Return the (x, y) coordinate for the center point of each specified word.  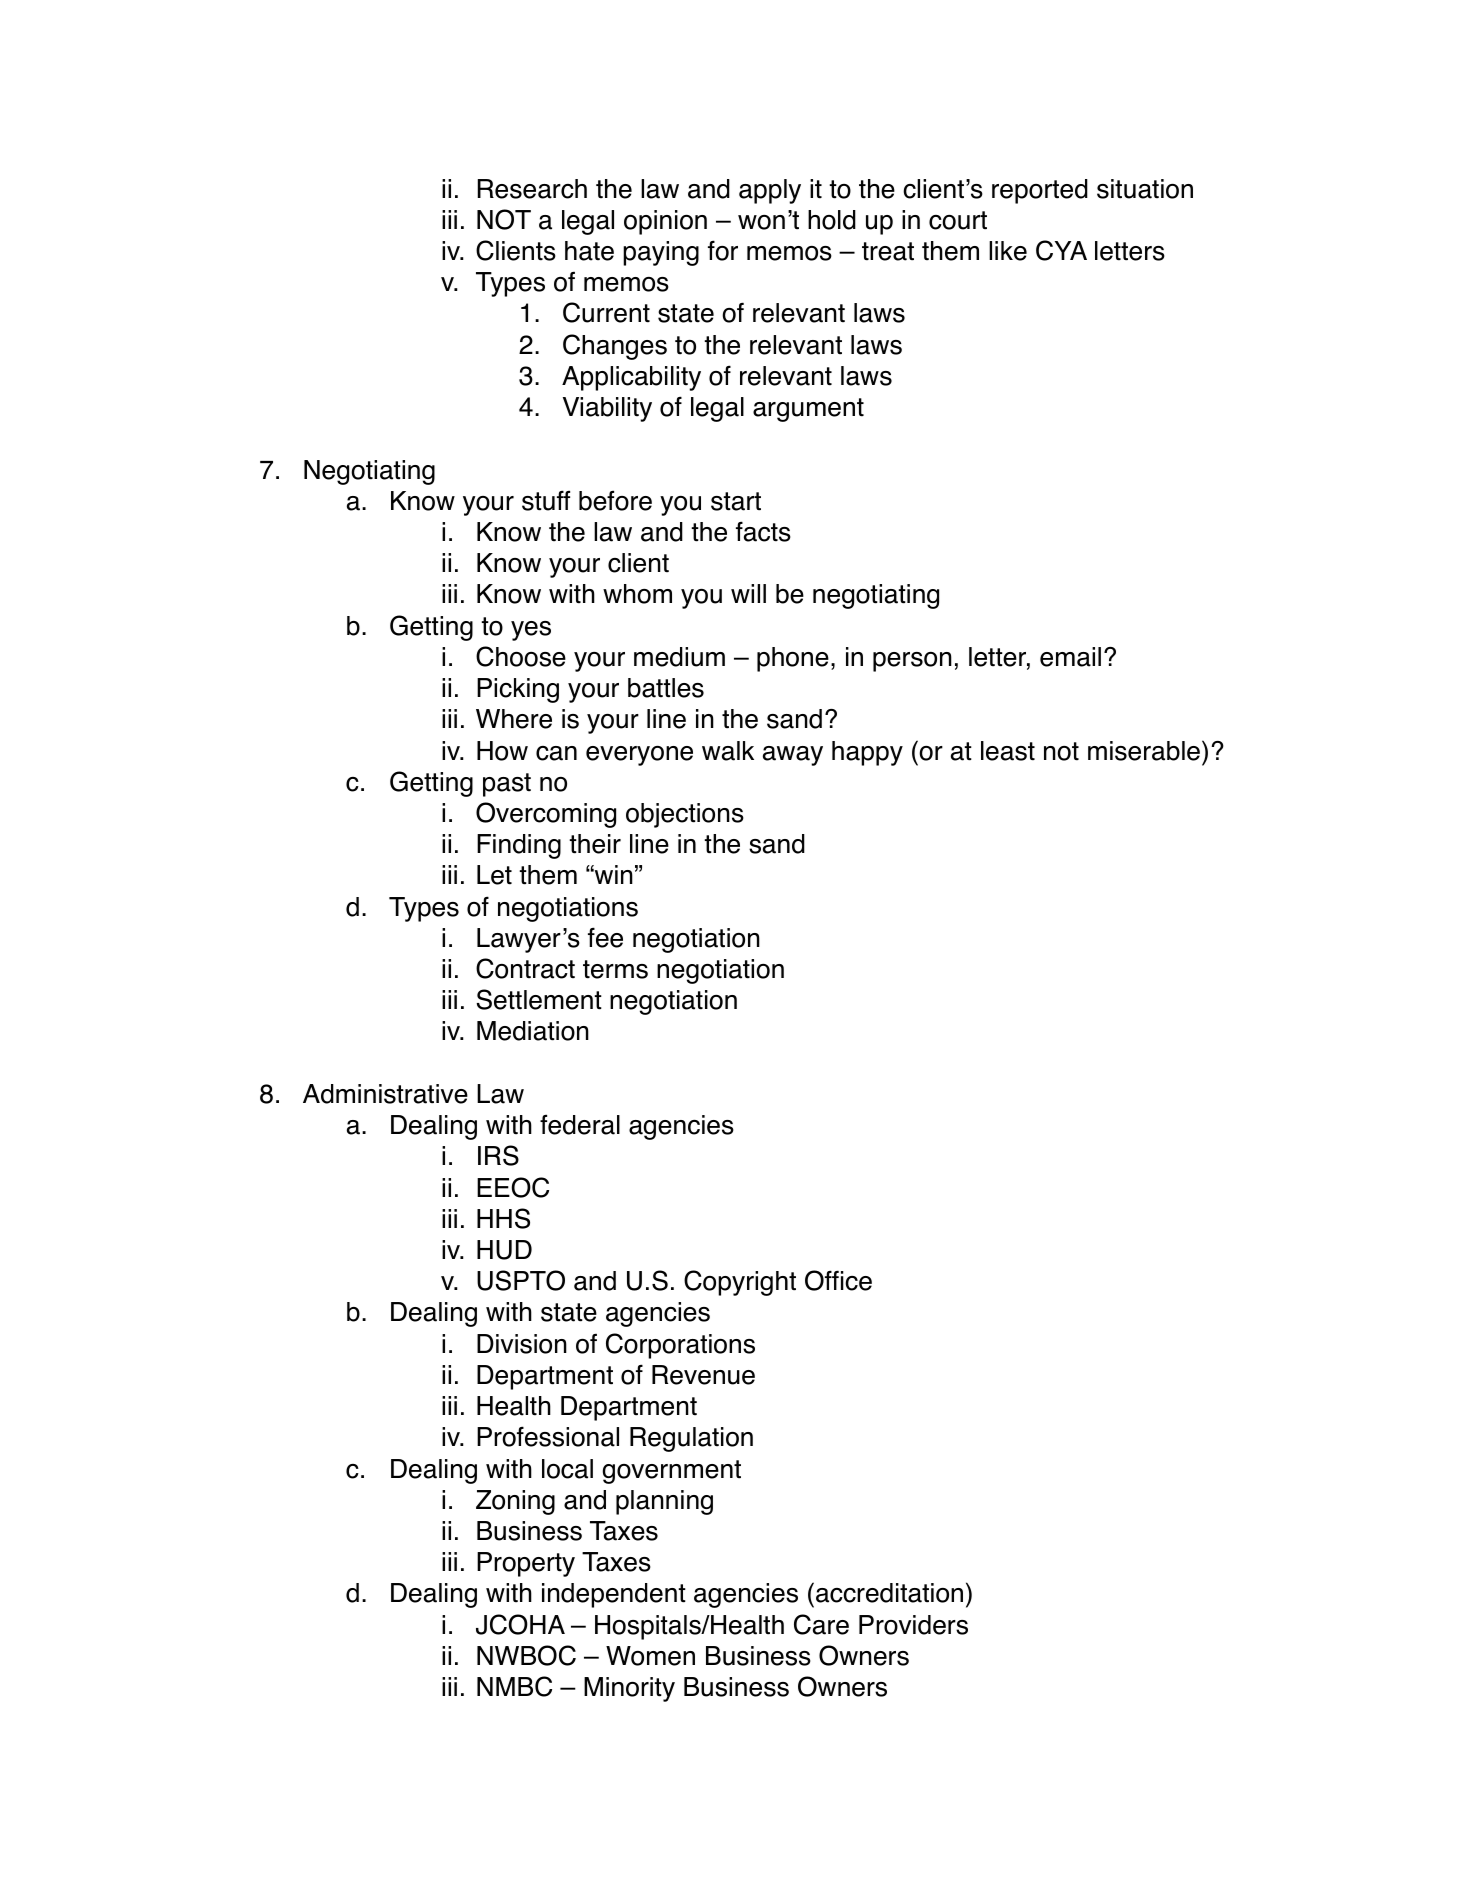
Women (650, 1656)
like (1008, 251)
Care (821, 1624)
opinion (665, 222)
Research (532, 189)
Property (526, 1564)
